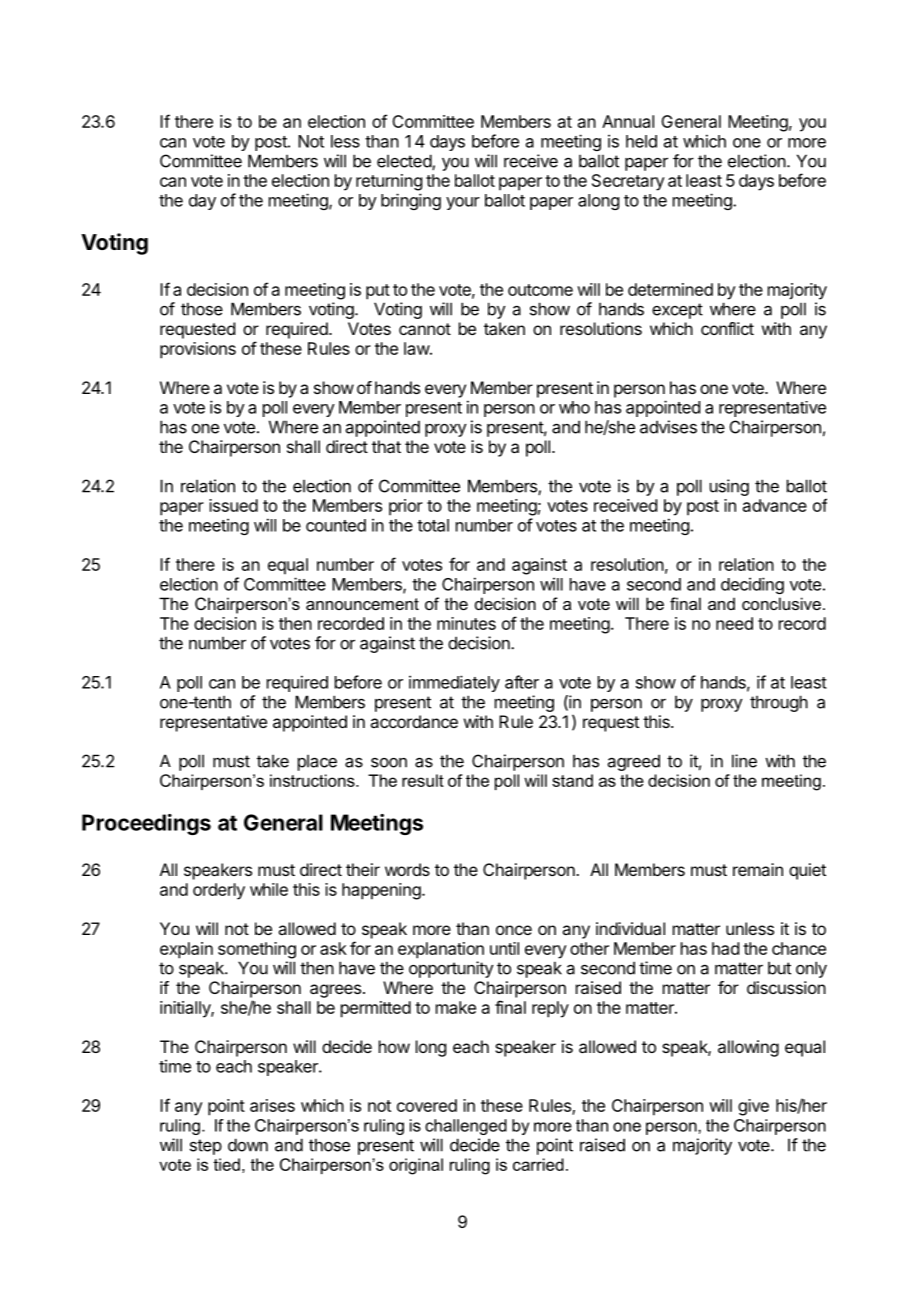 The height and width of the page is (1307, 924). I want to click on minutes, so click(466, 623).
